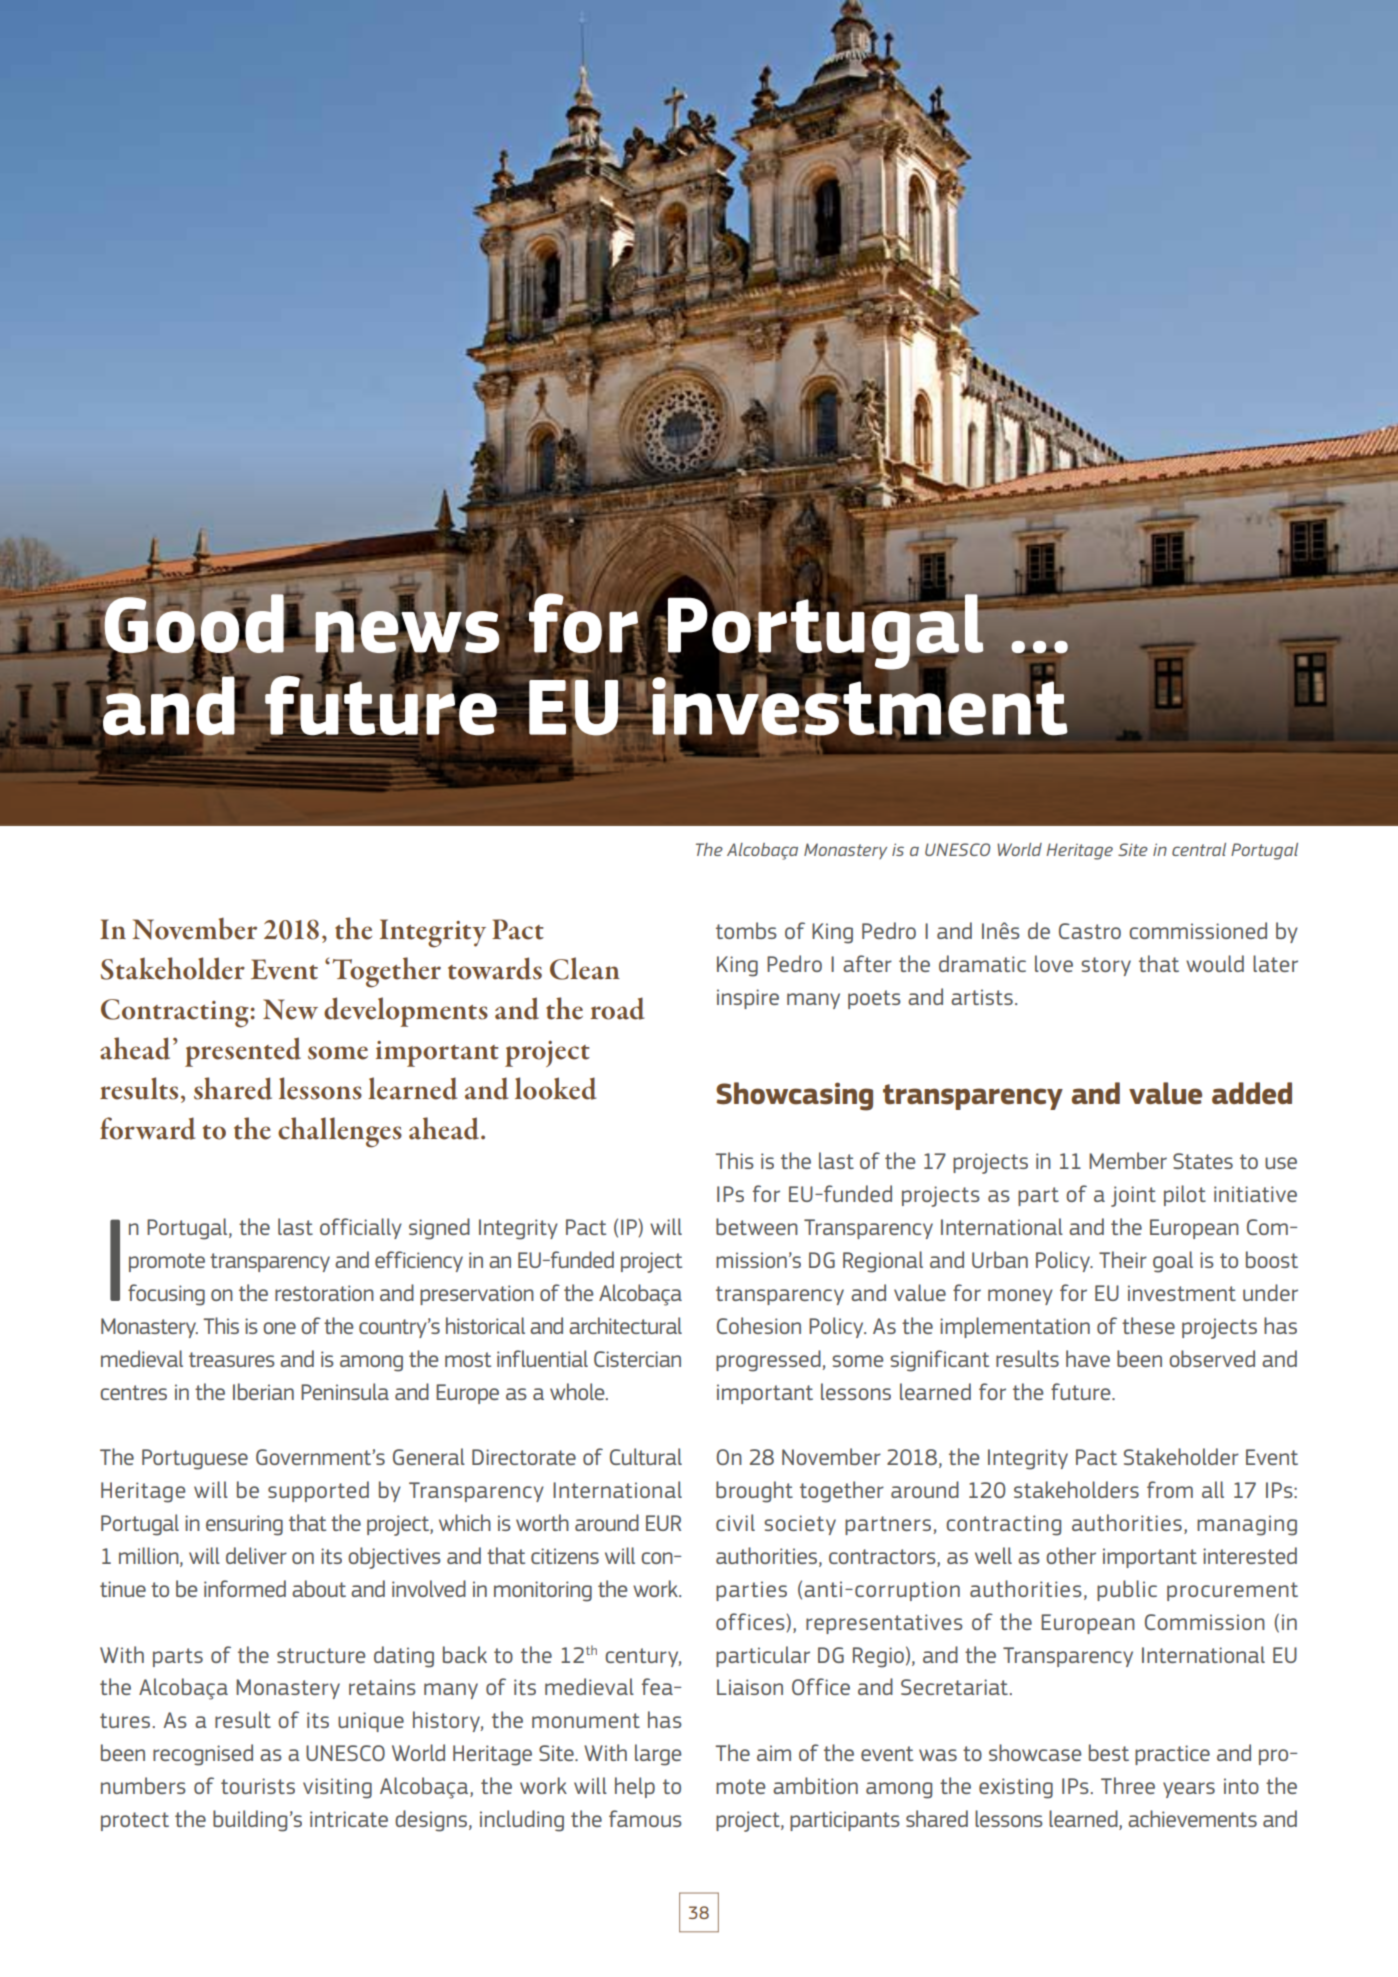  What do you see at coordinates (1088, 1358) in the document?
I see `have` at bounding box center [1088, 1358].
